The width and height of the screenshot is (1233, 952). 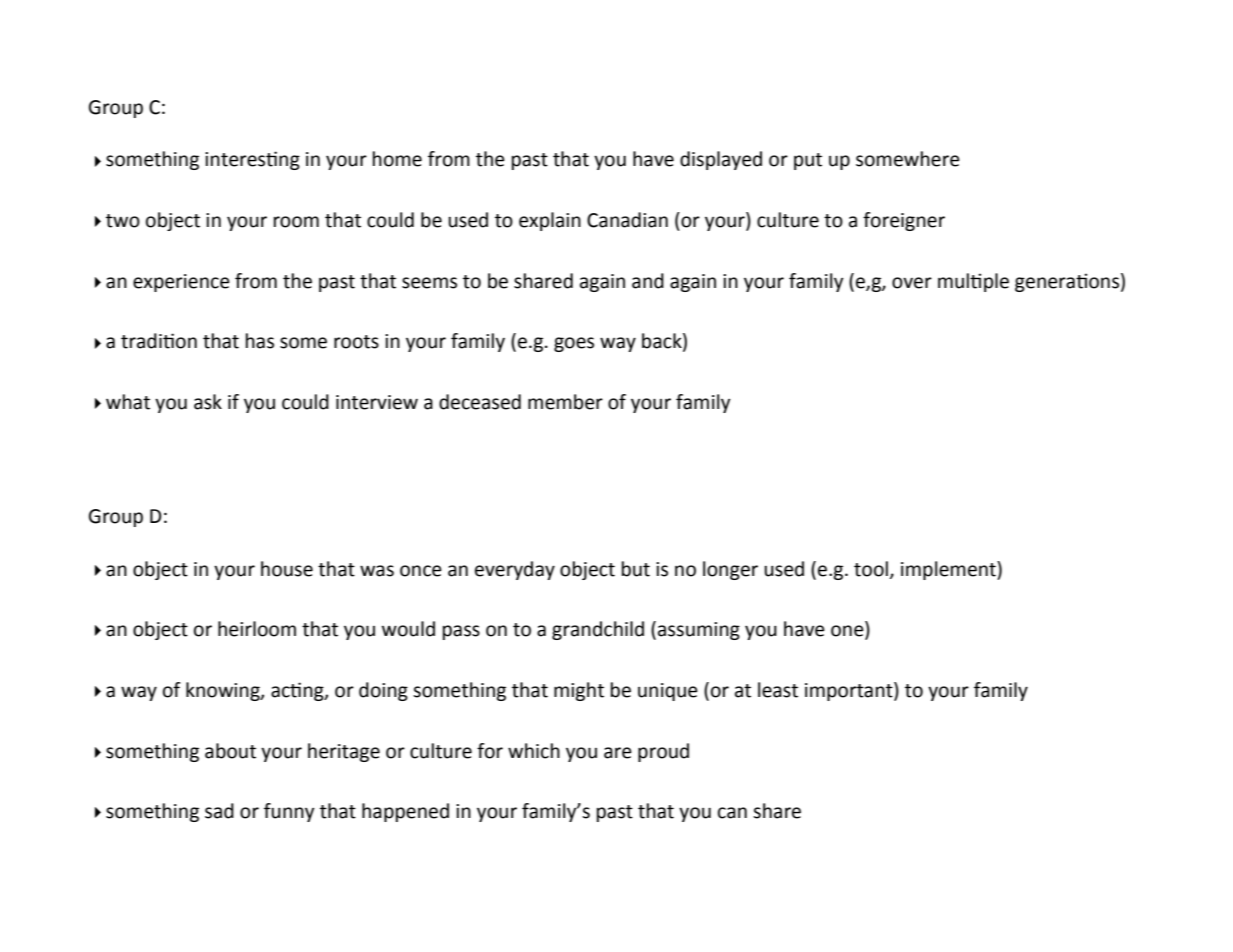 I want to click on might, so click(x=579, y=691).
